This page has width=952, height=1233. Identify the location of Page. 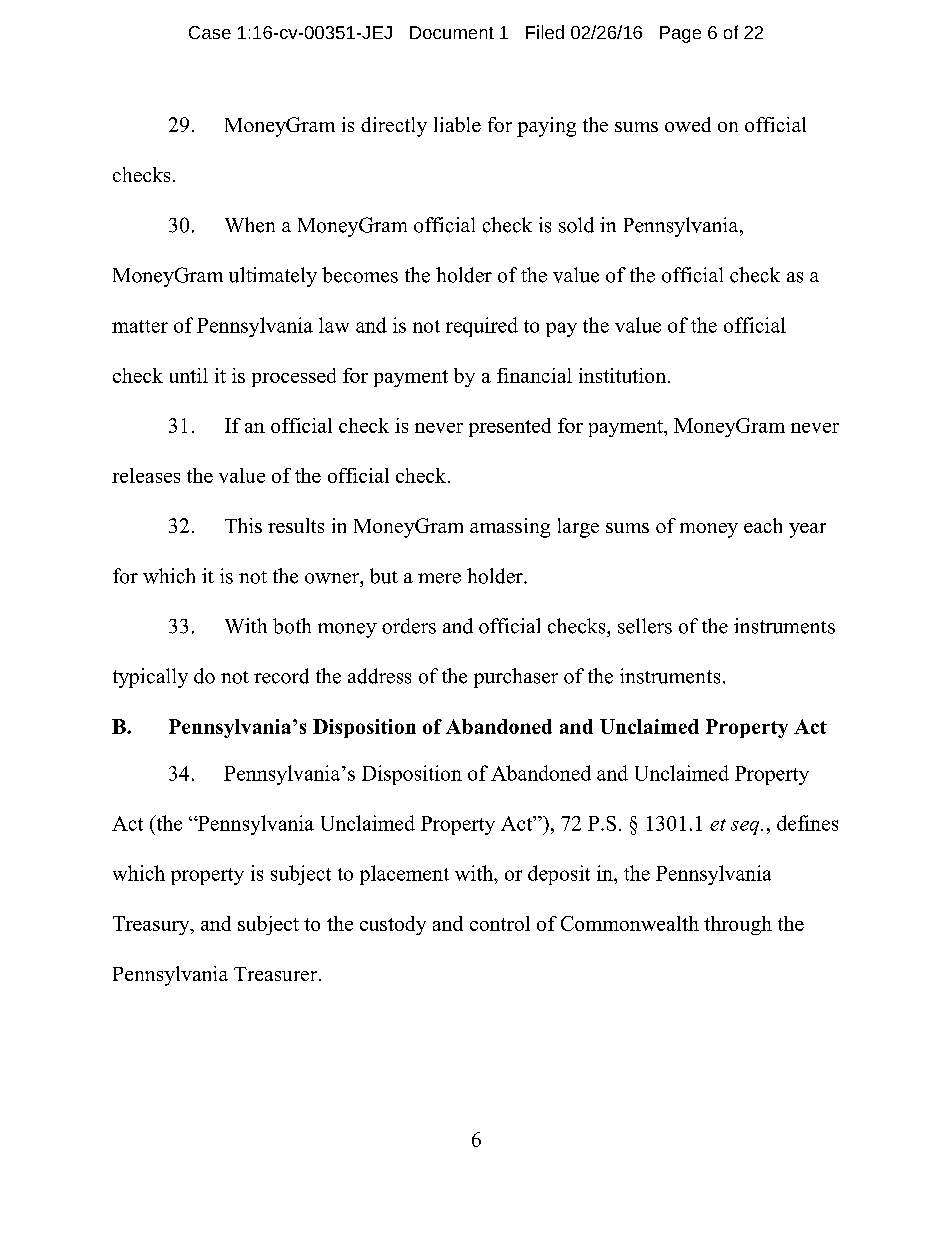
(680, 34).
